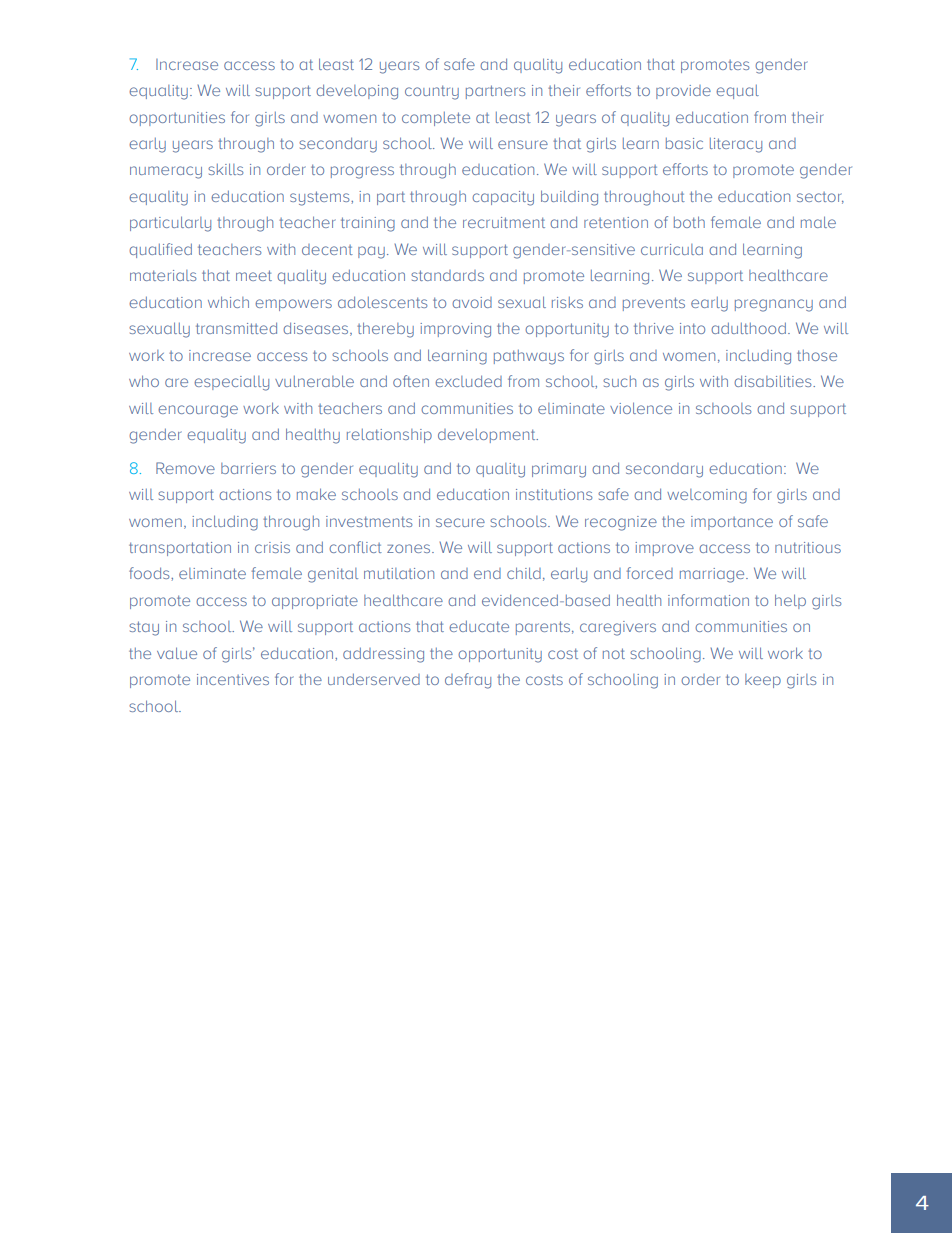 This image has height=1233, width=952. Describe the element at coordinates (472, 302) in the image. I see `avoid` at that location.
